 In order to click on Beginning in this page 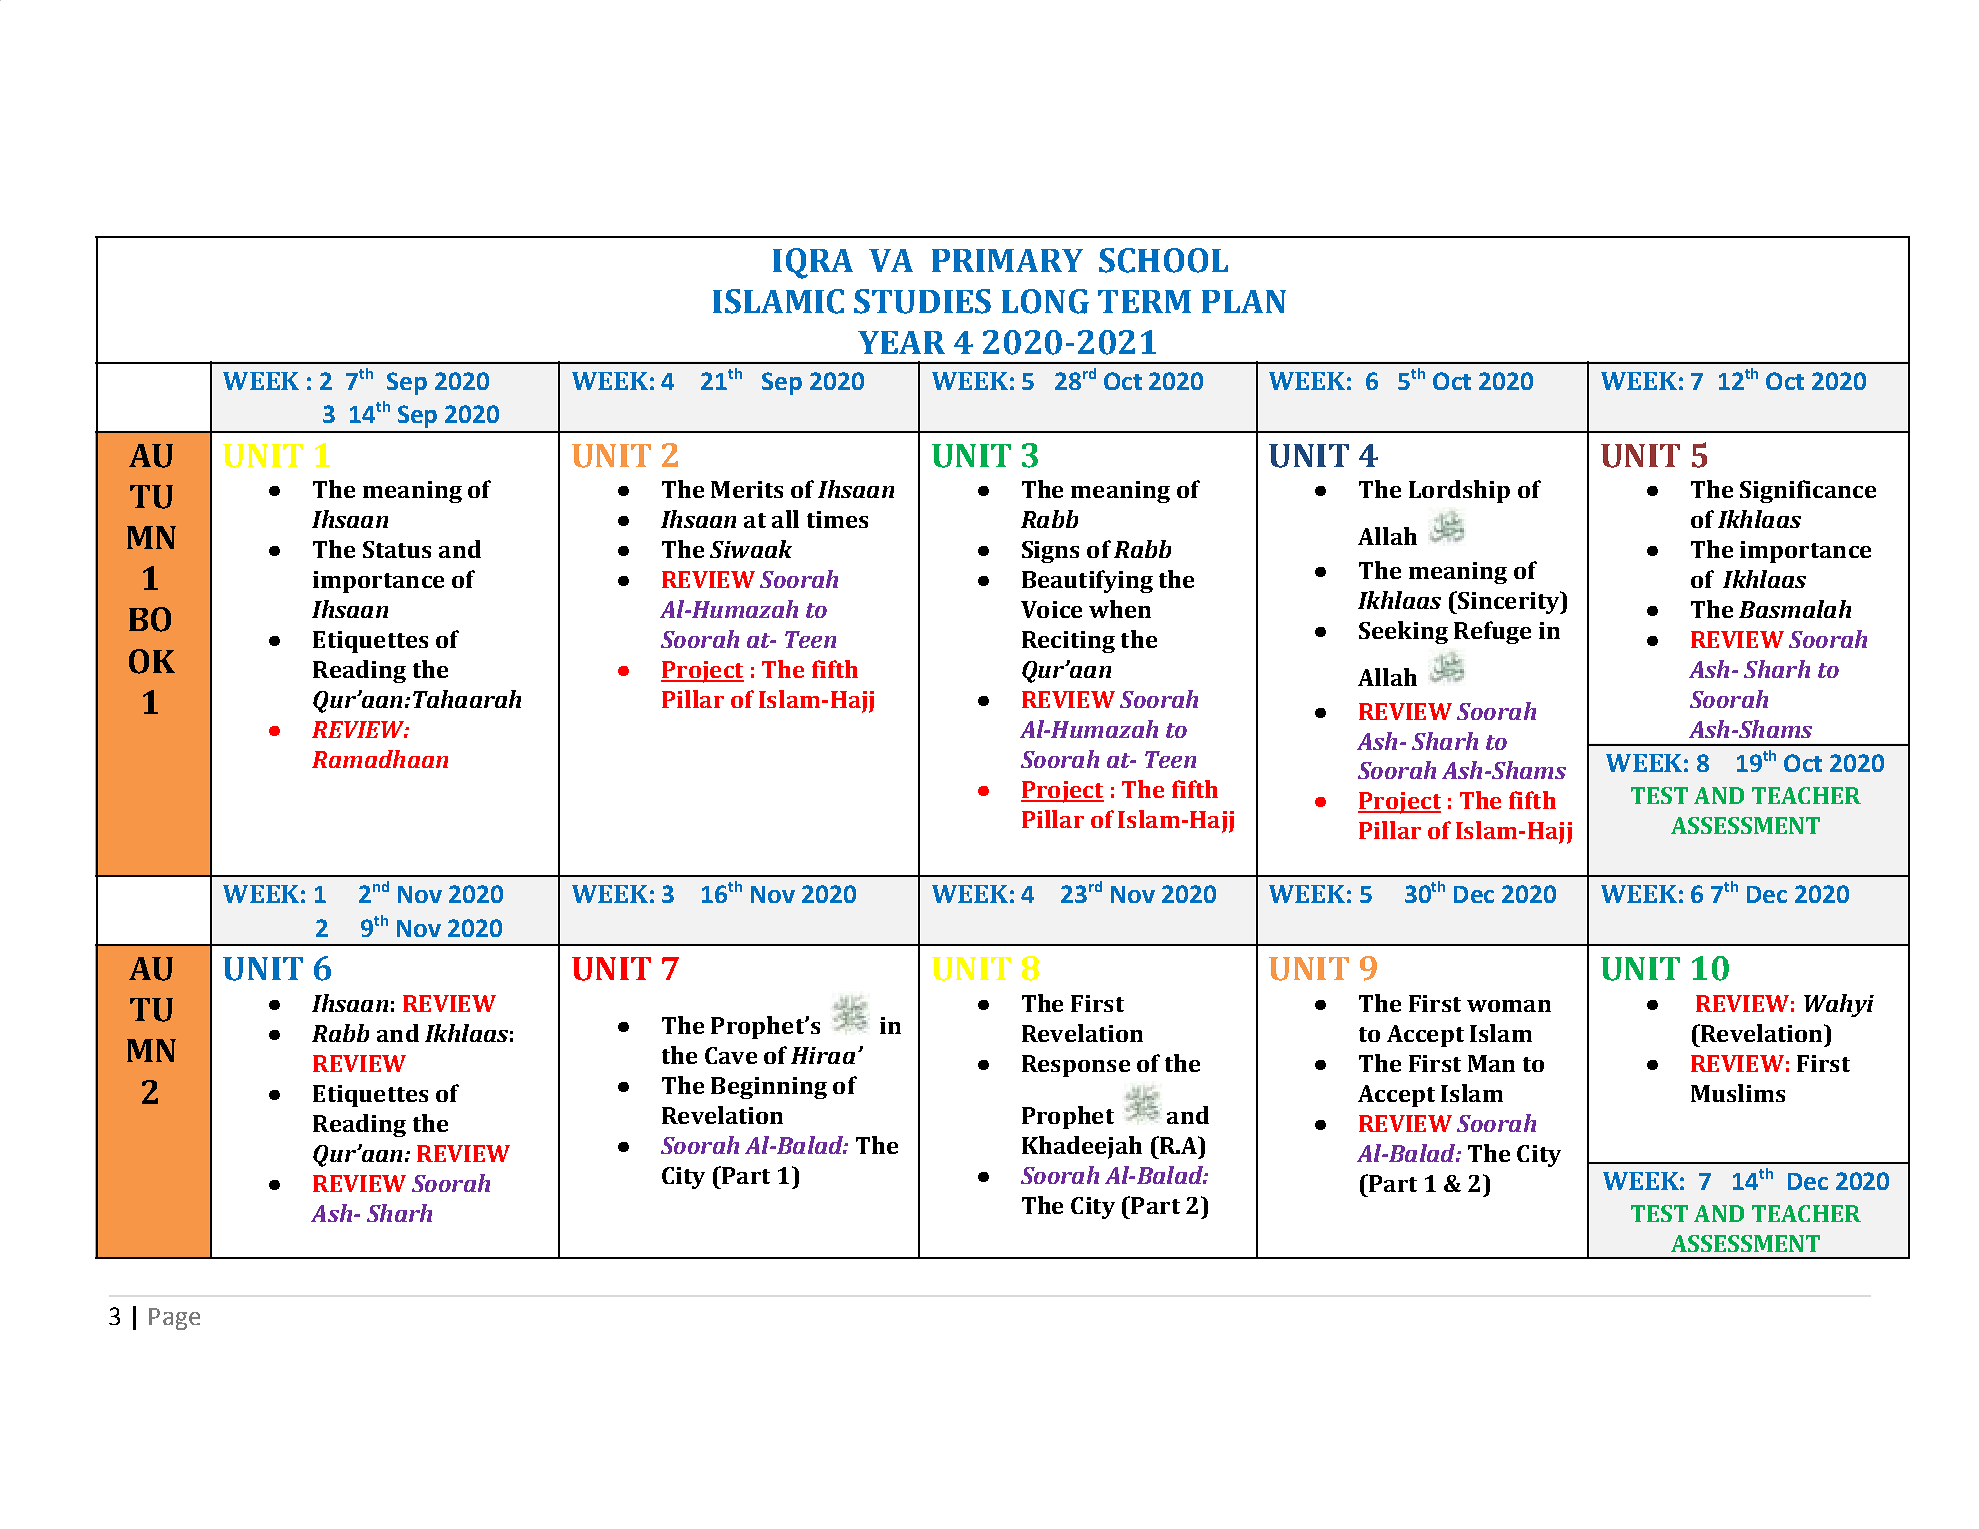, I will do `click(769, 1088)`.
